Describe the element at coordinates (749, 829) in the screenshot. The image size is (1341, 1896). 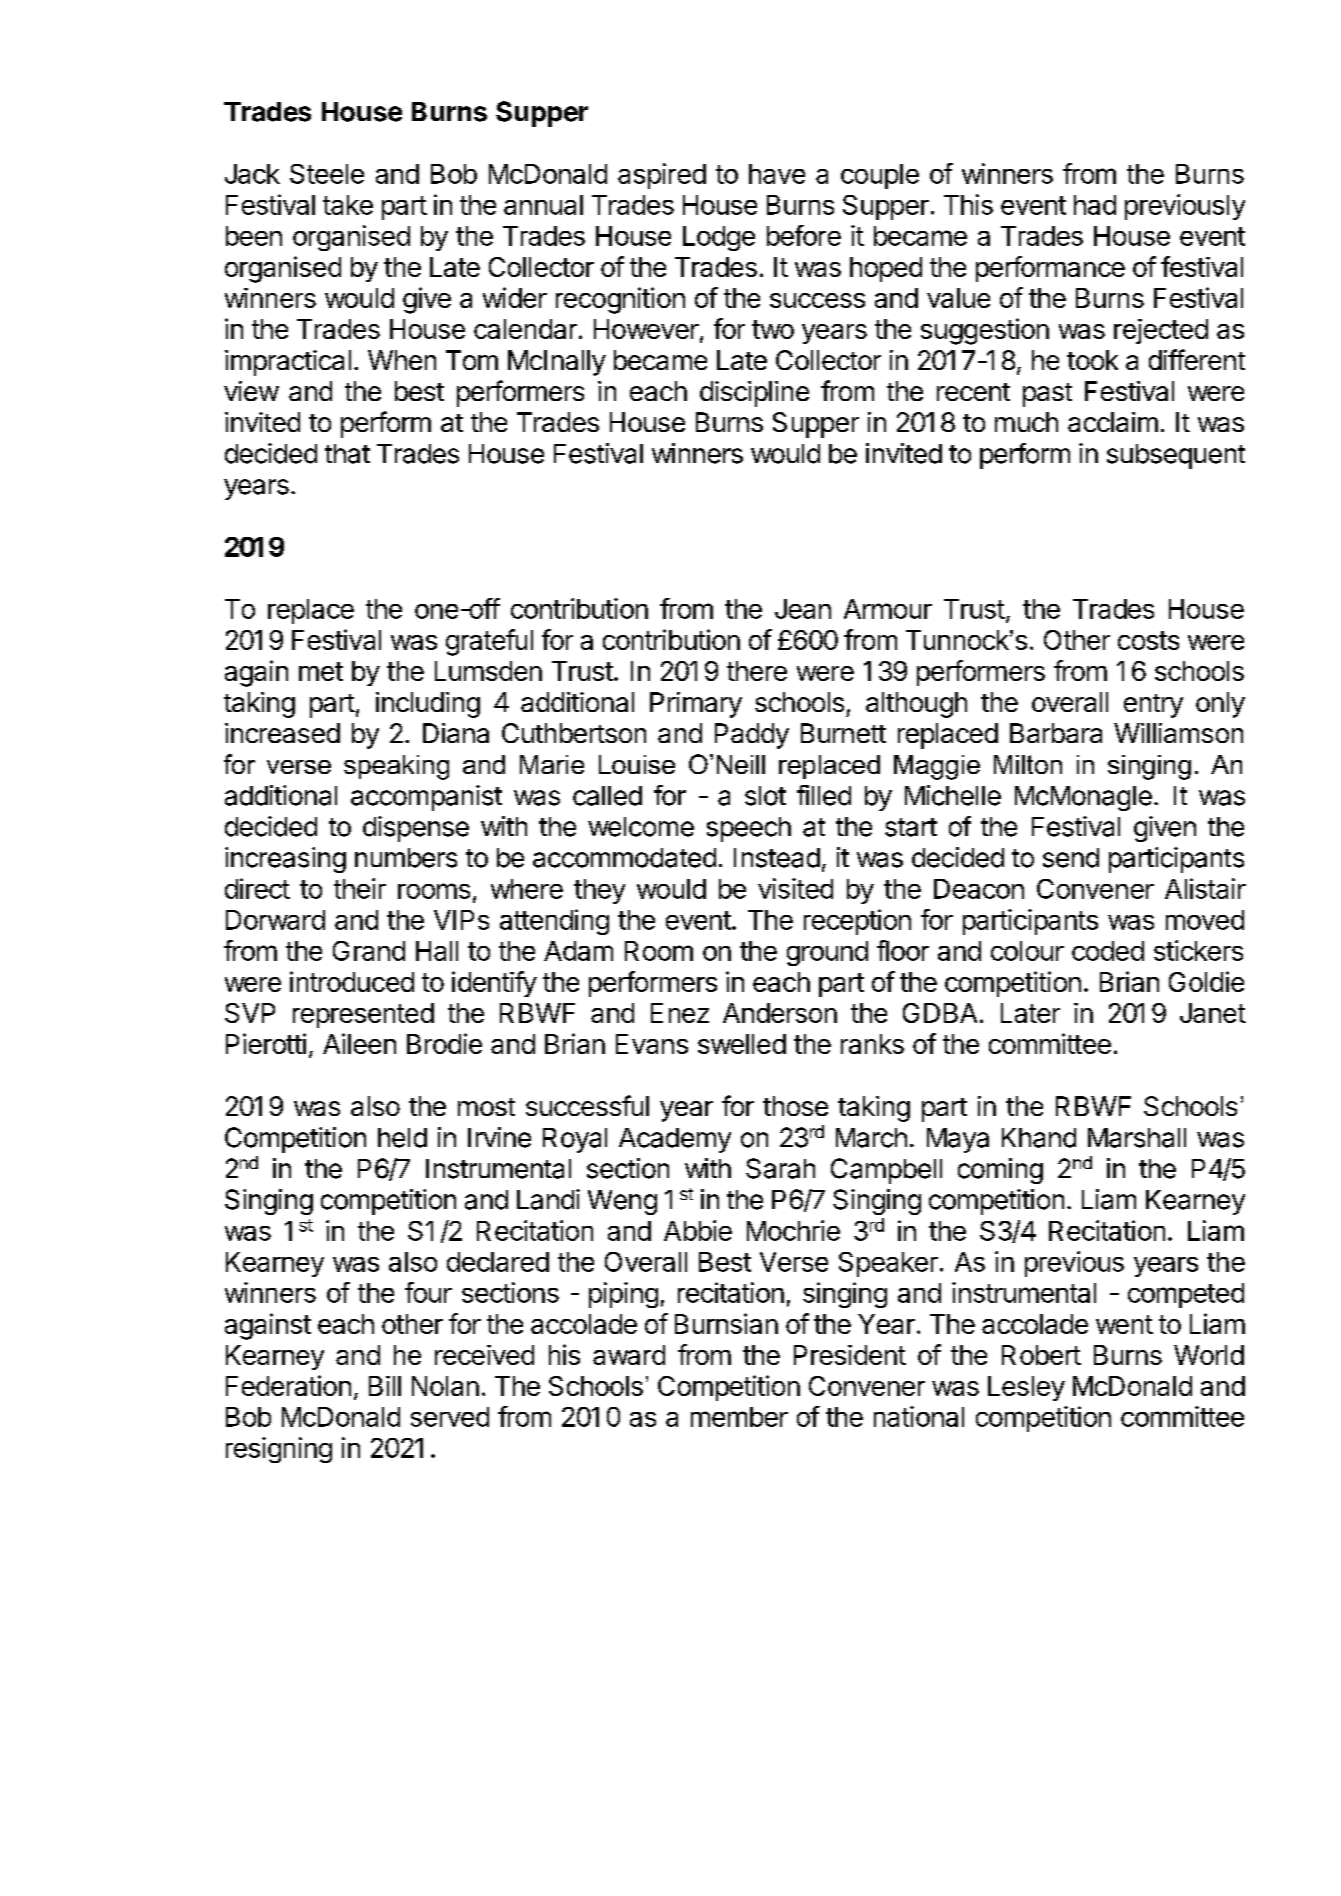
I see `speech` at that location.
